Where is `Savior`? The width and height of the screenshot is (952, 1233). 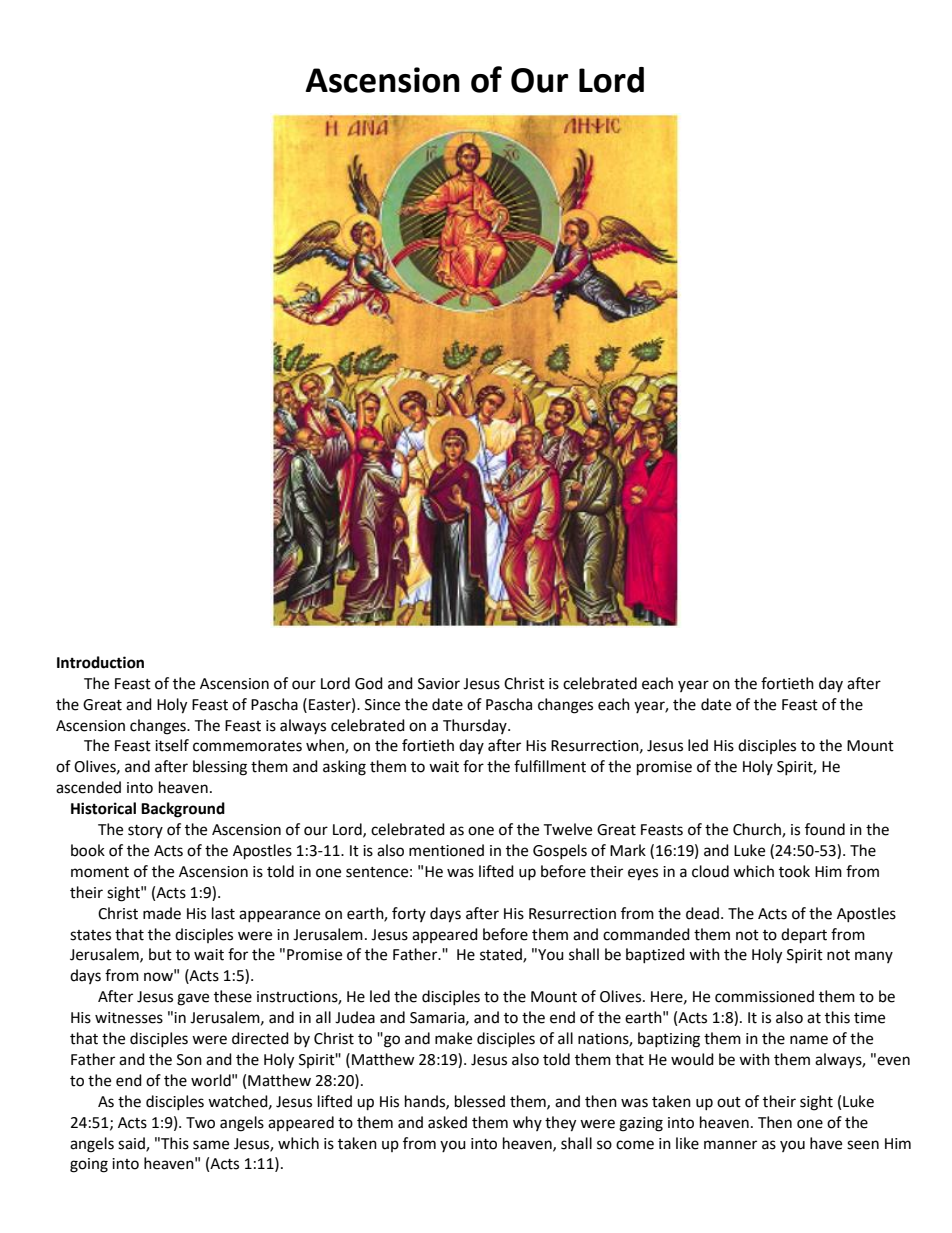 Savior is located at coordinates (439, 684).
